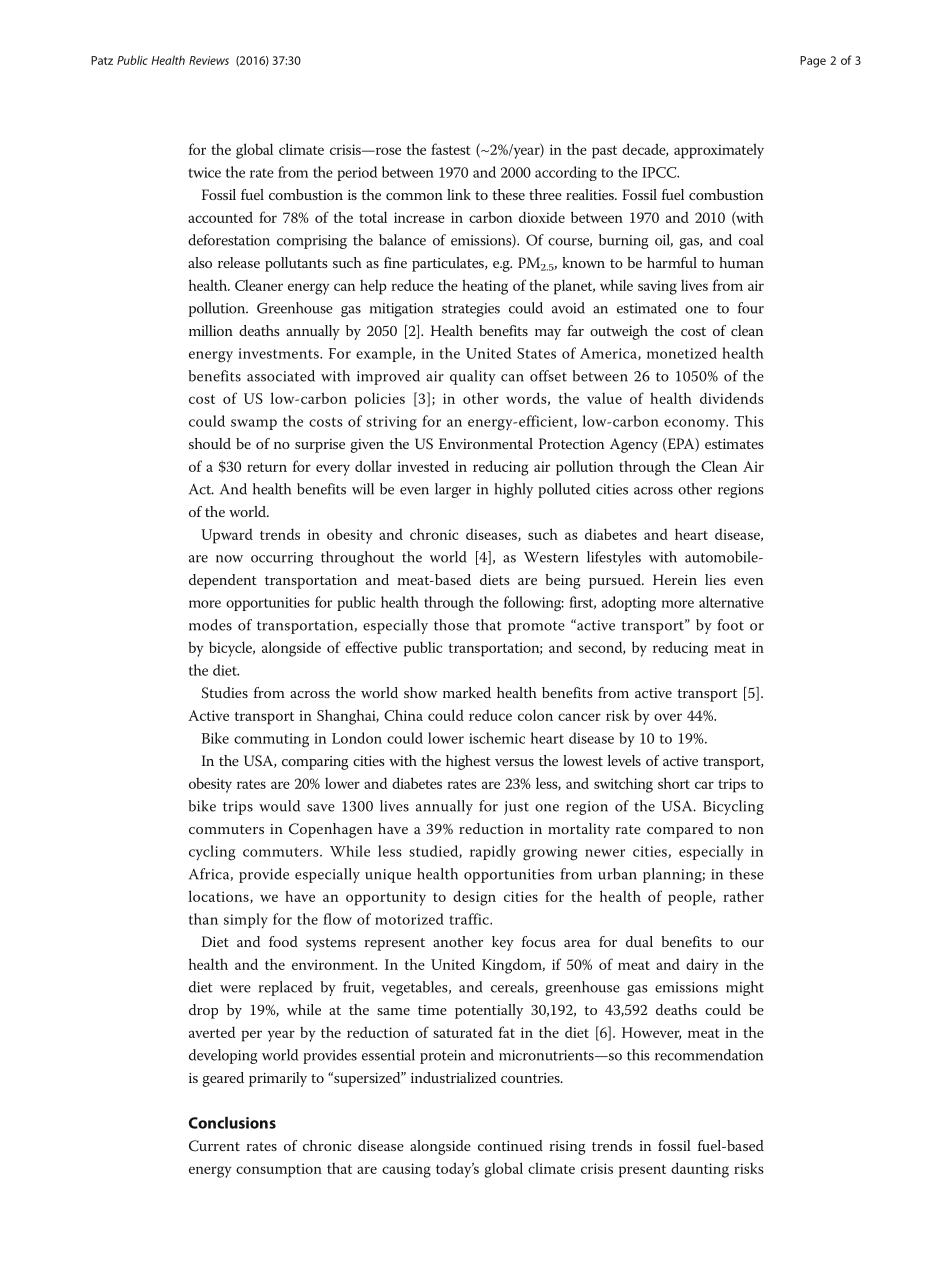  I want to click on would, so click(279, 806).
